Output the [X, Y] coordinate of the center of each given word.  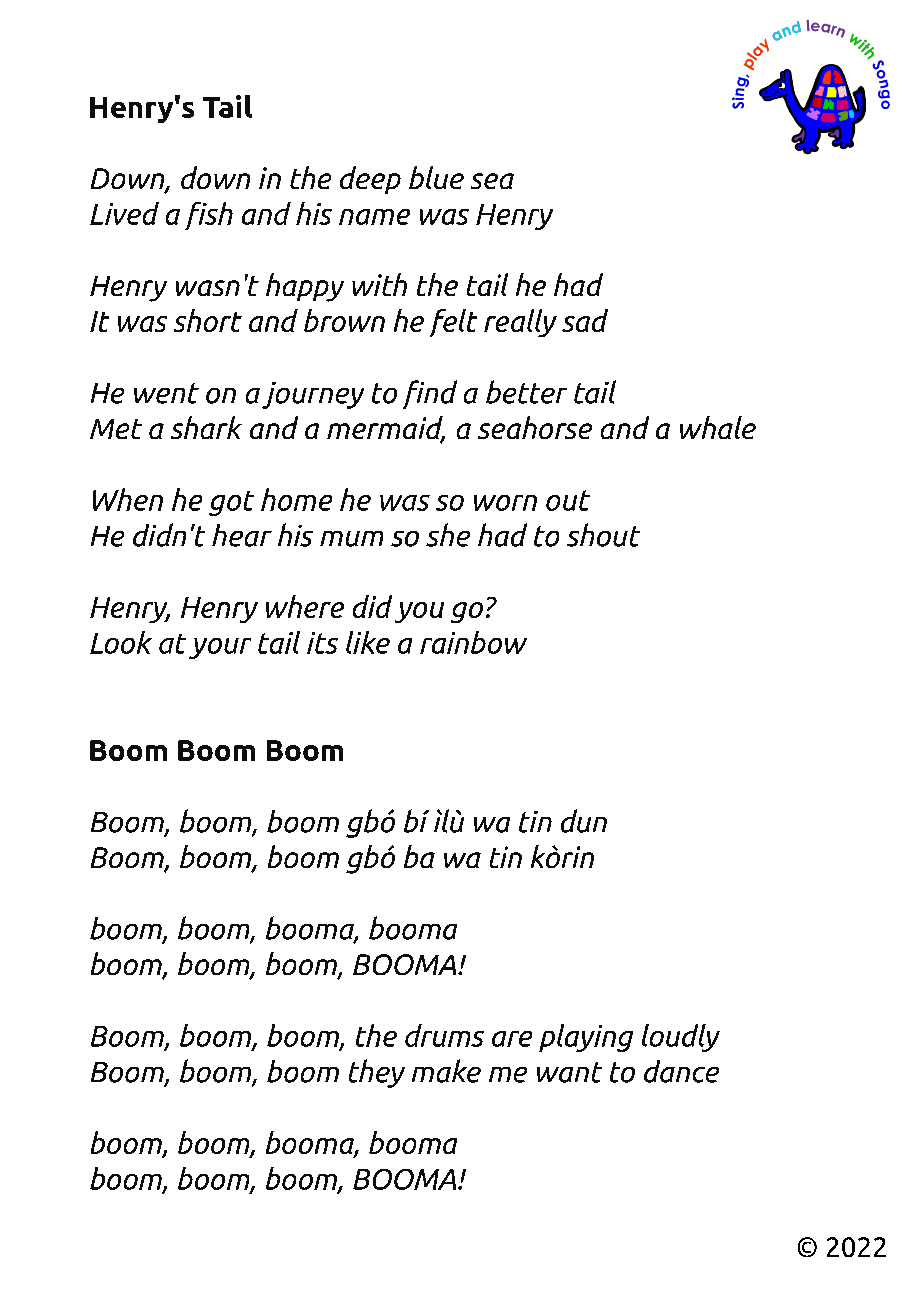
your [220, 648]
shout [603, 535]
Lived [124, 213]
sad [585, 320]
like [368, 642]
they [377, 1073]
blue [436, 177]
